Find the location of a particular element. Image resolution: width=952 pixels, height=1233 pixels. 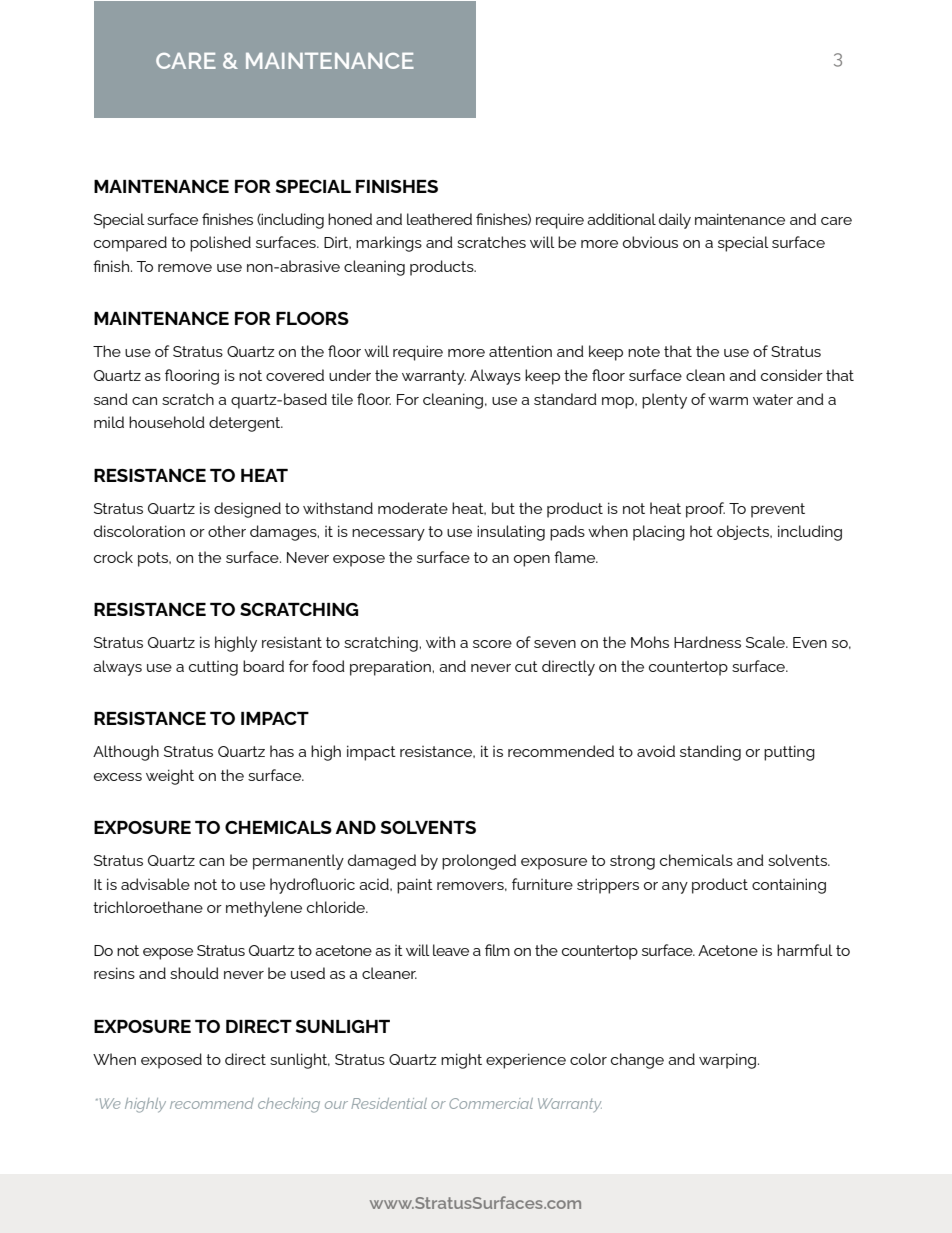

leathered is located at coordinates (439, 219).
